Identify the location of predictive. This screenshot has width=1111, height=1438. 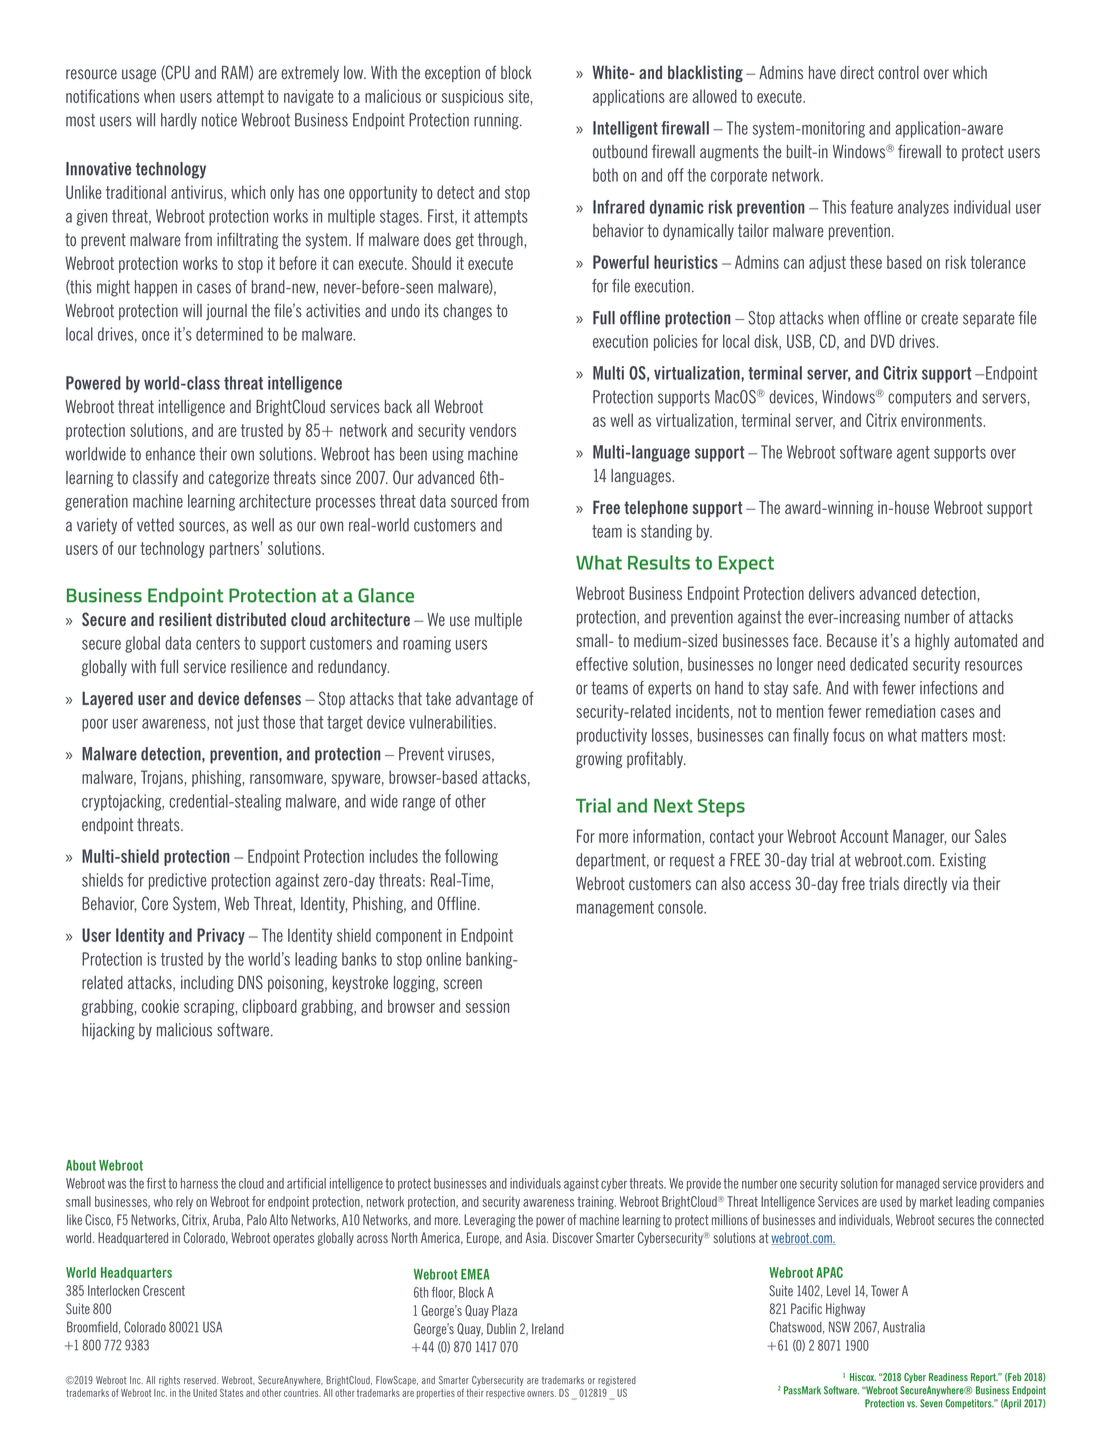
(178, 881).
